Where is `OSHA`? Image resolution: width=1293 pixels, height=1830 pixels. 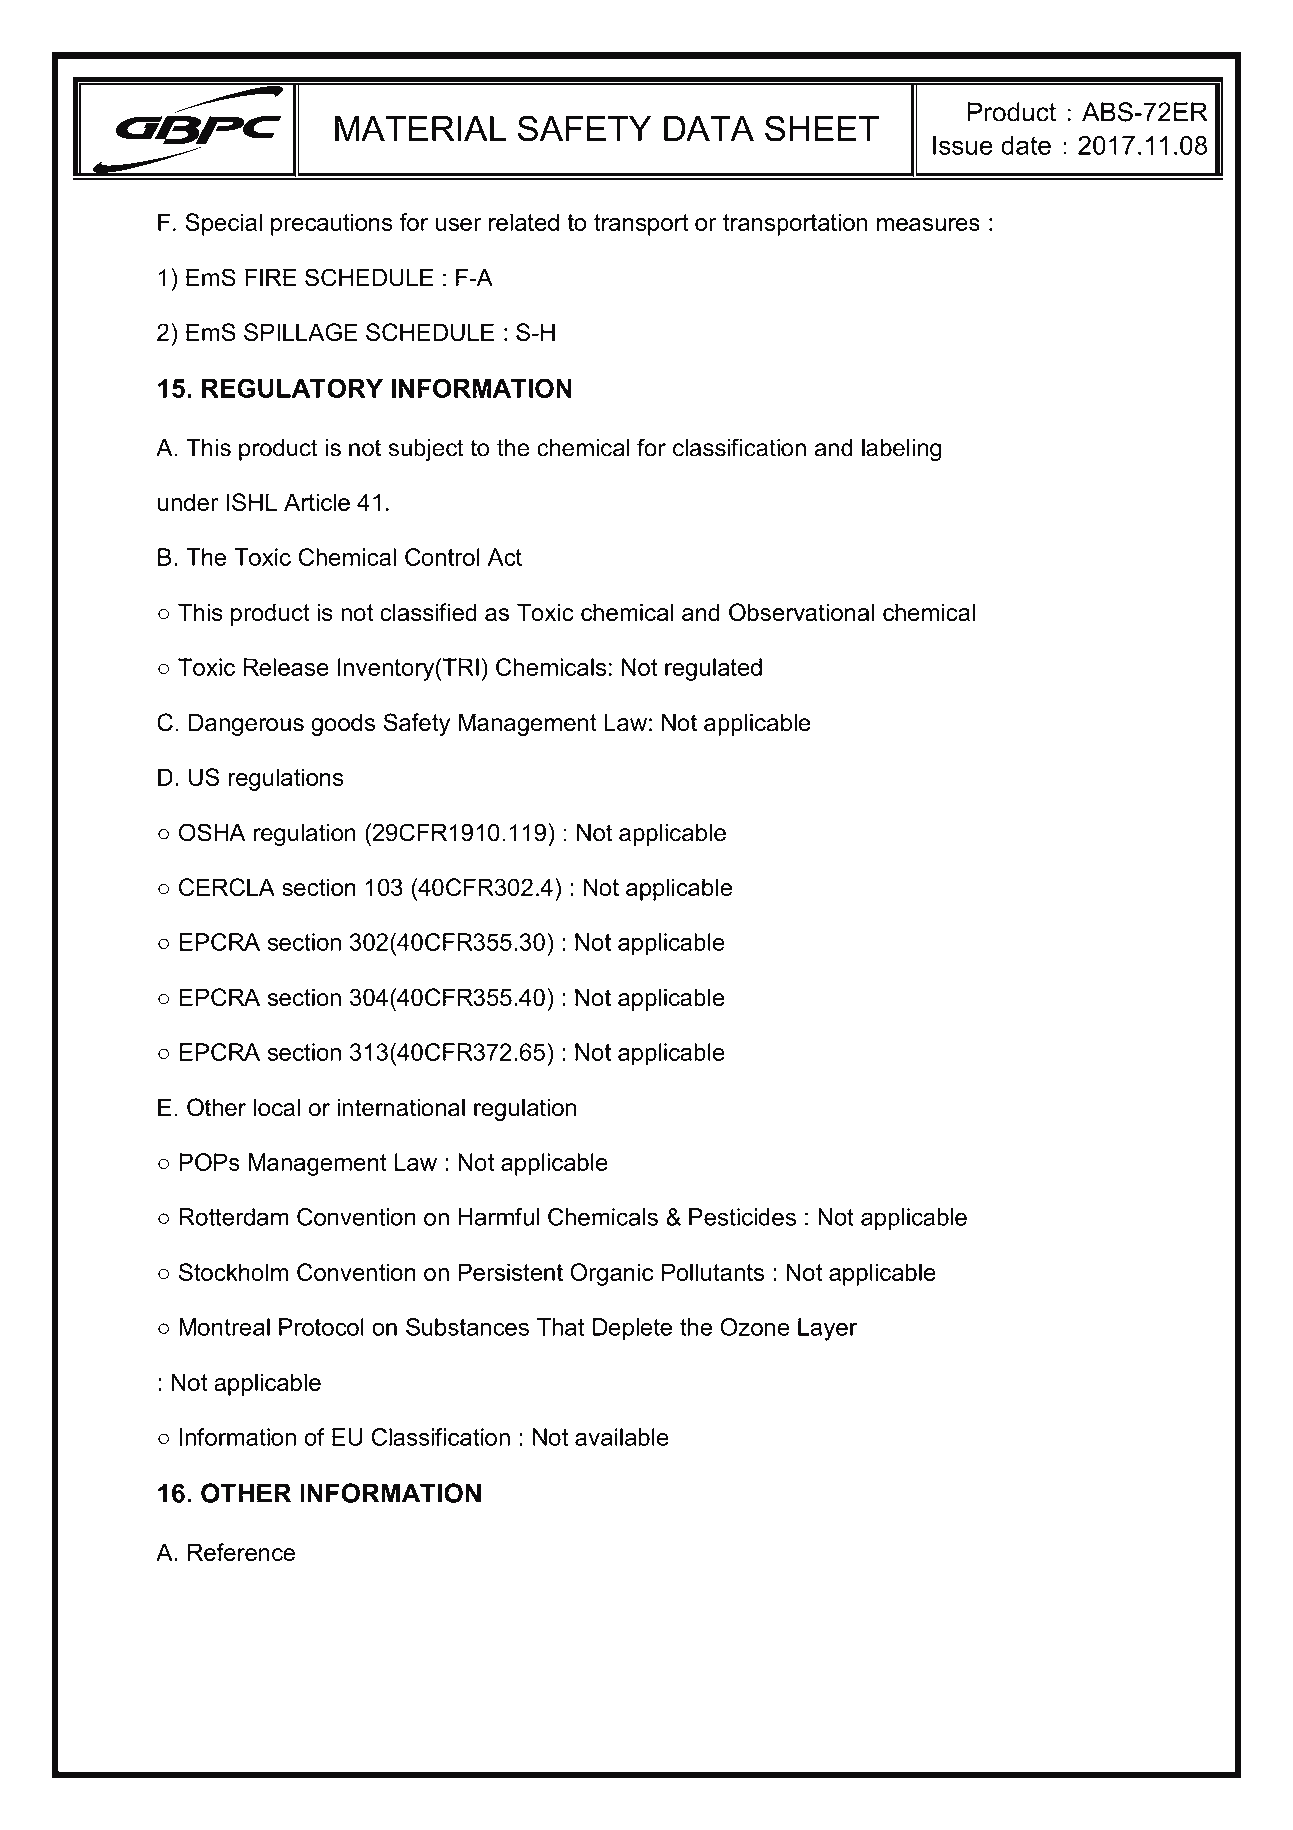
OSHA is located at coordinates (212, 832).
